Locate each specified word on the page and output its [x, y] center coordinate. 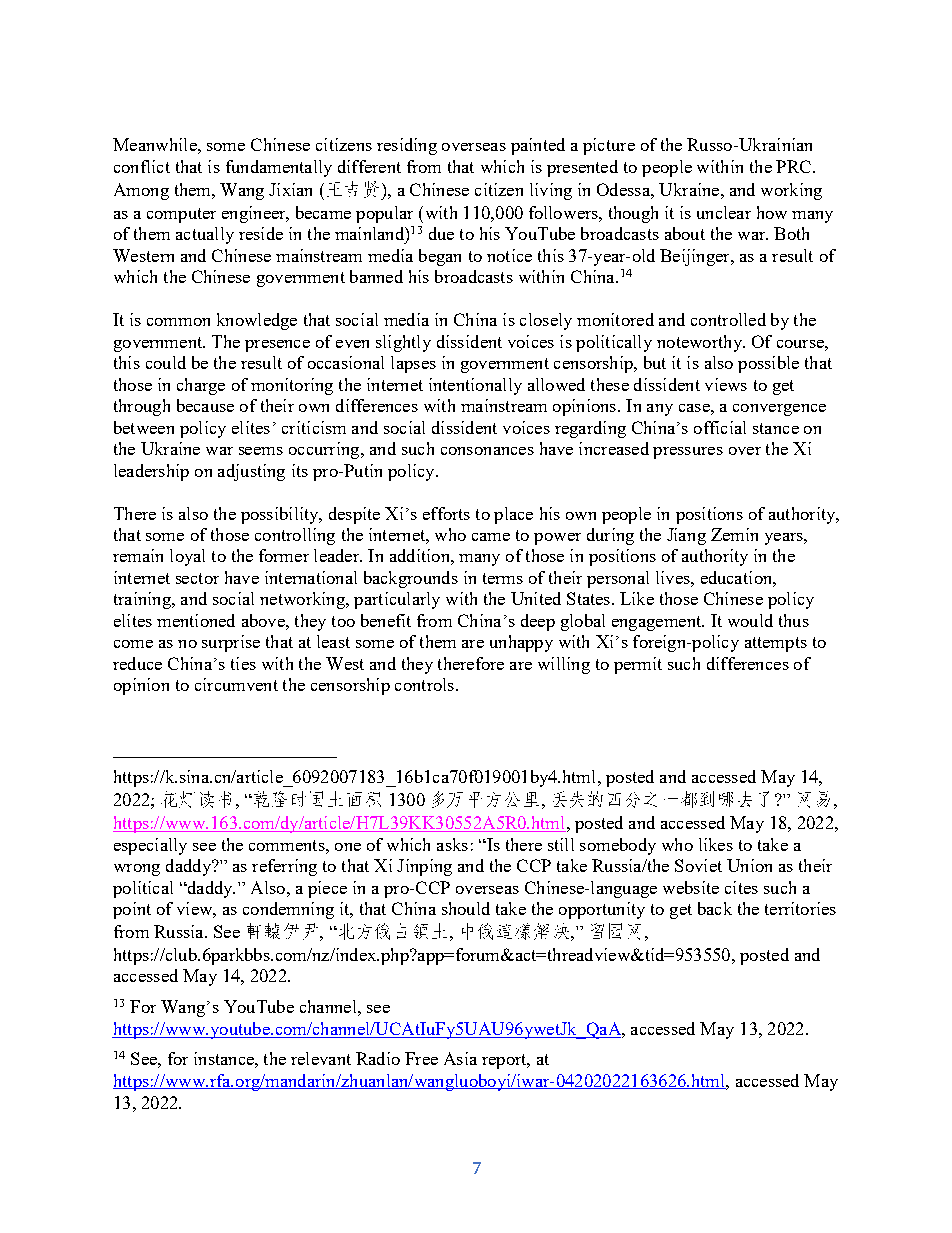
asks [452, 844]
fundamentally [279, 168]
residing [407, 146]
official [720, 427]
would [750, 620]
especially [150, 846]
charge [201, 386]
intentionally [475, 386]
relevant [321, 1058]
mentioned [196, 620]
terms [503, 578]
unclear [724, 212]
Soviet [698, 865]
